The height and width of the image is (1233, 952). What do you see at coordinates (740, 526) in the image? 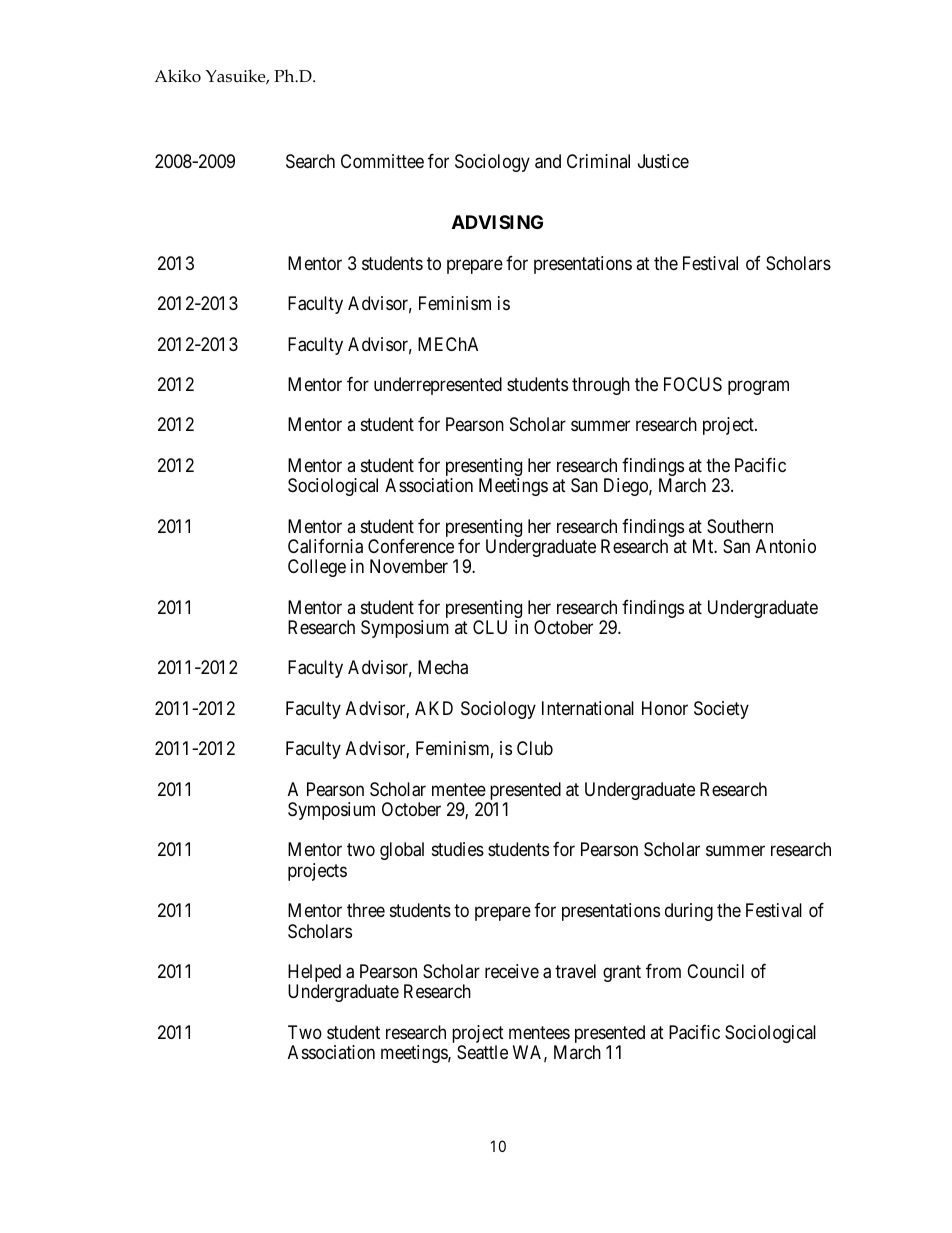
I see `Southern` at bounding box center [740, 526].
